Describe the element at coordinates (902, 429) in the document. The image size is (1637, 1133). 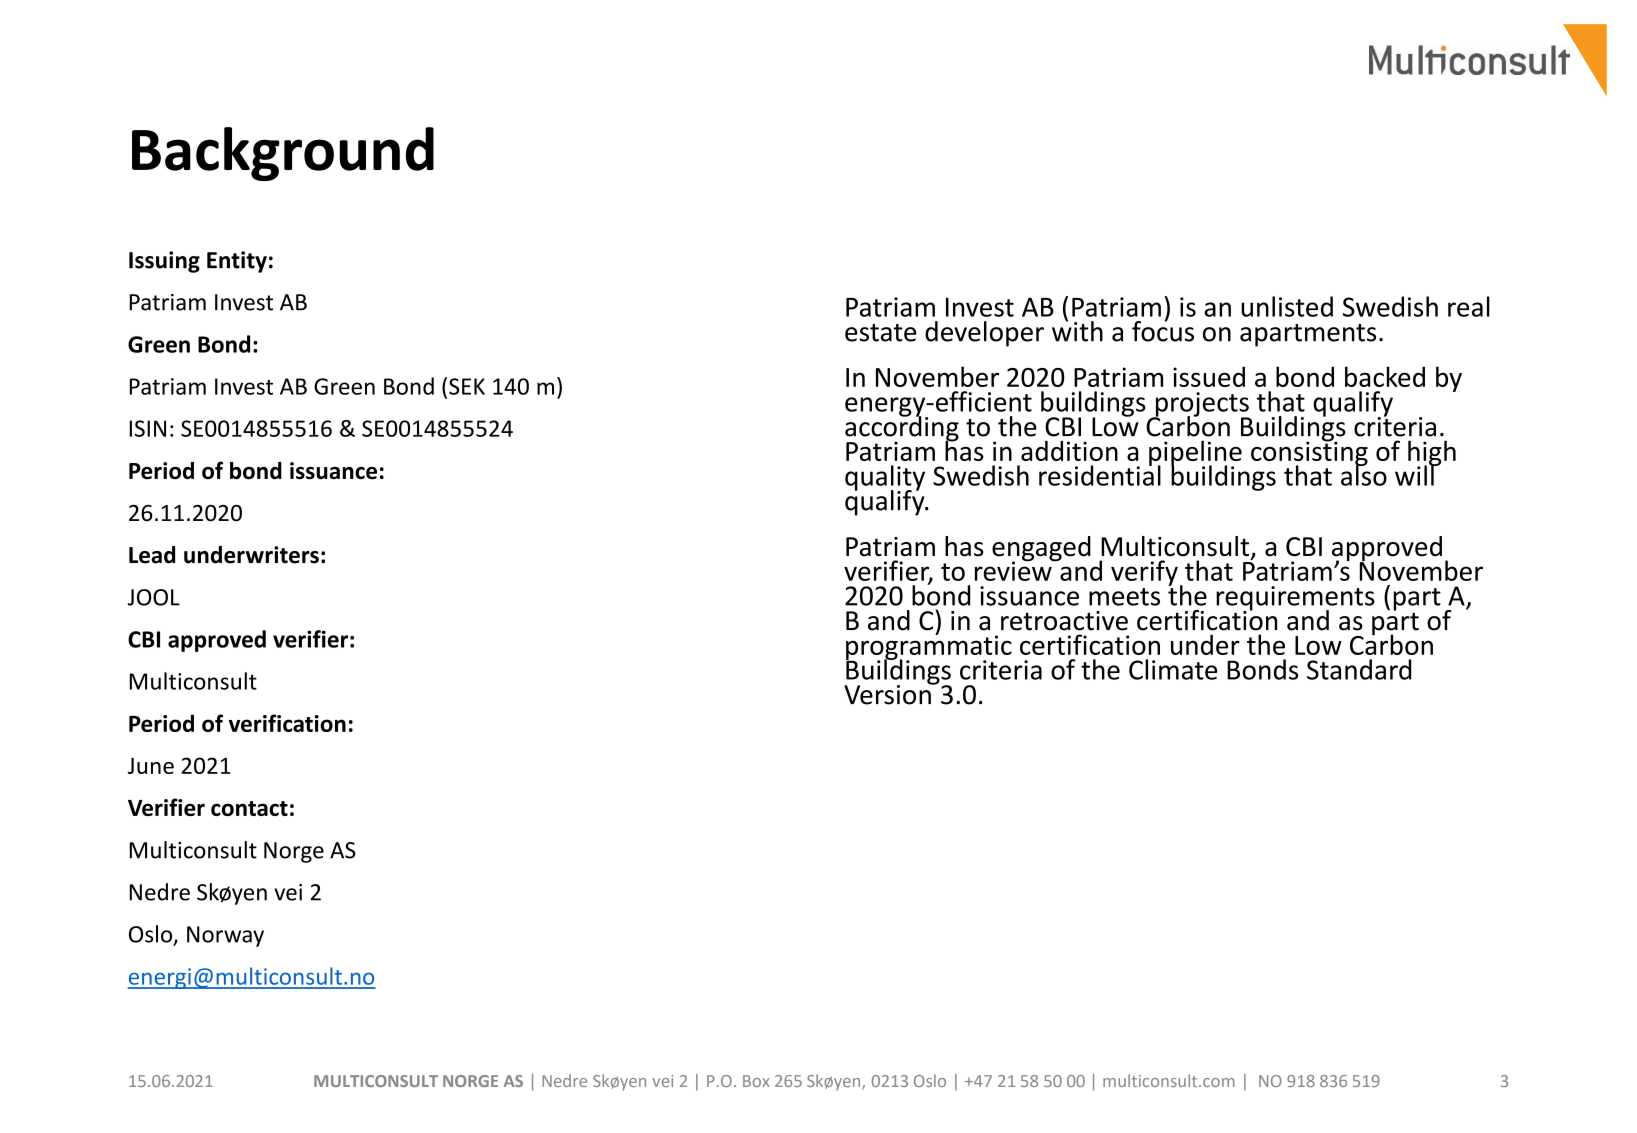
I see `according` at that location.
